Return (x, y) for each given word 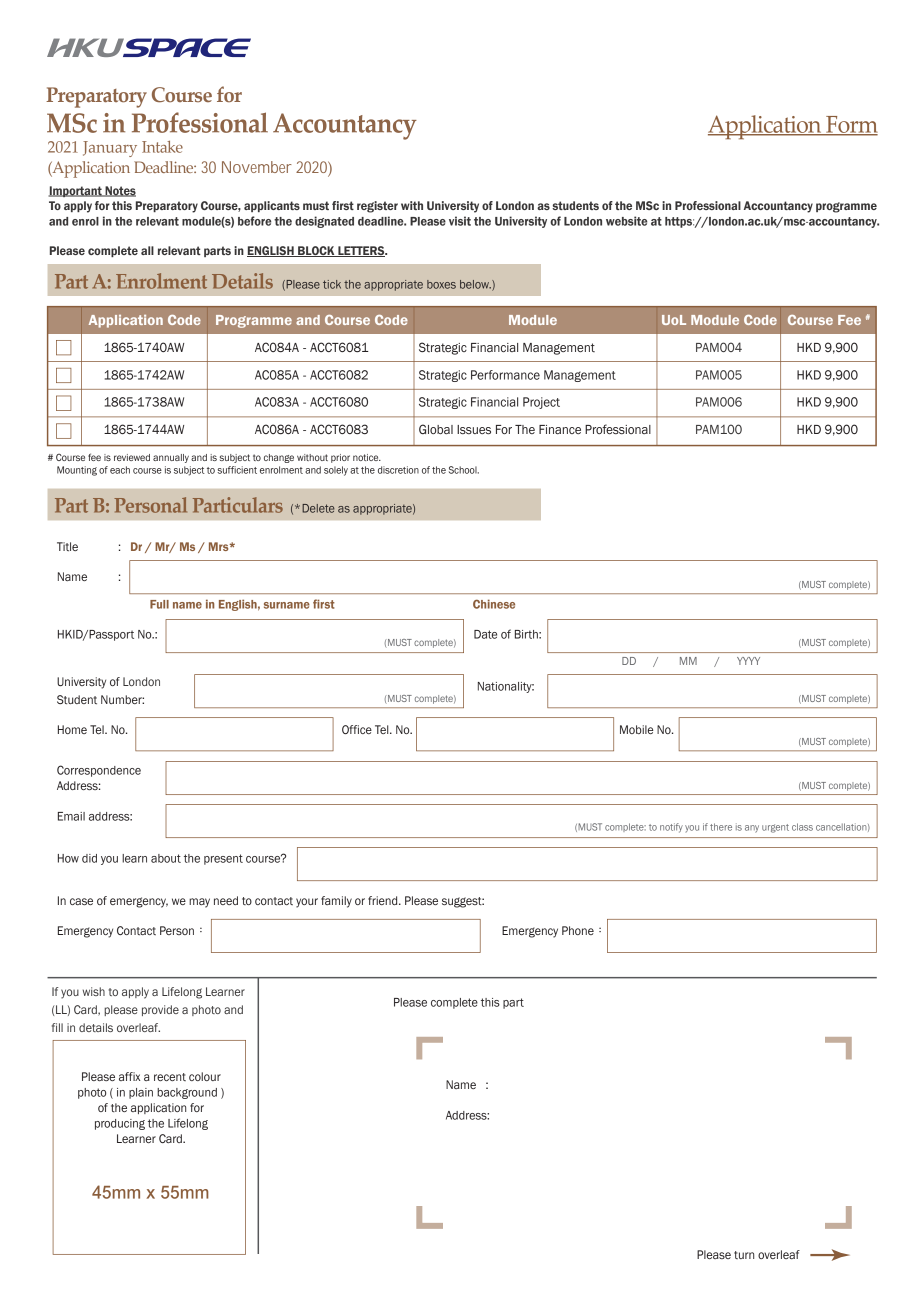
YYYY (748, 661)
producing (120, 1124)
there (721, 827)
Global (436, 429)
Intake (162, 147)
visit (460, 221)
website (626, 221)
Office (357, 729)
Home (72, 729)
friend (384, 900)
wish (94, 991)
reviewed (132, 457)
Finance (560, 429)
